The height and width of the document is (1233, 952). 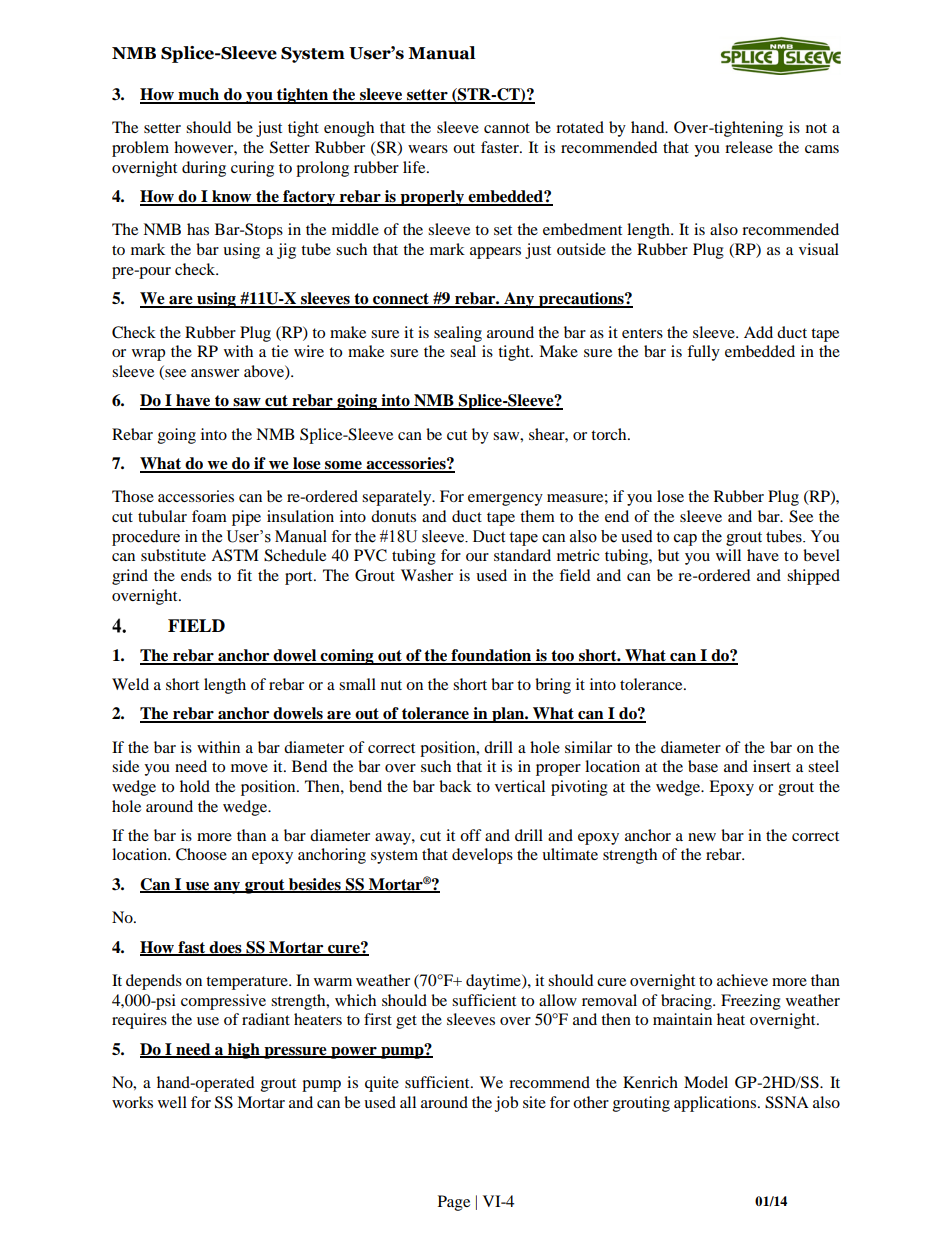 I want to click on well, so click(x=172, y=1102).
